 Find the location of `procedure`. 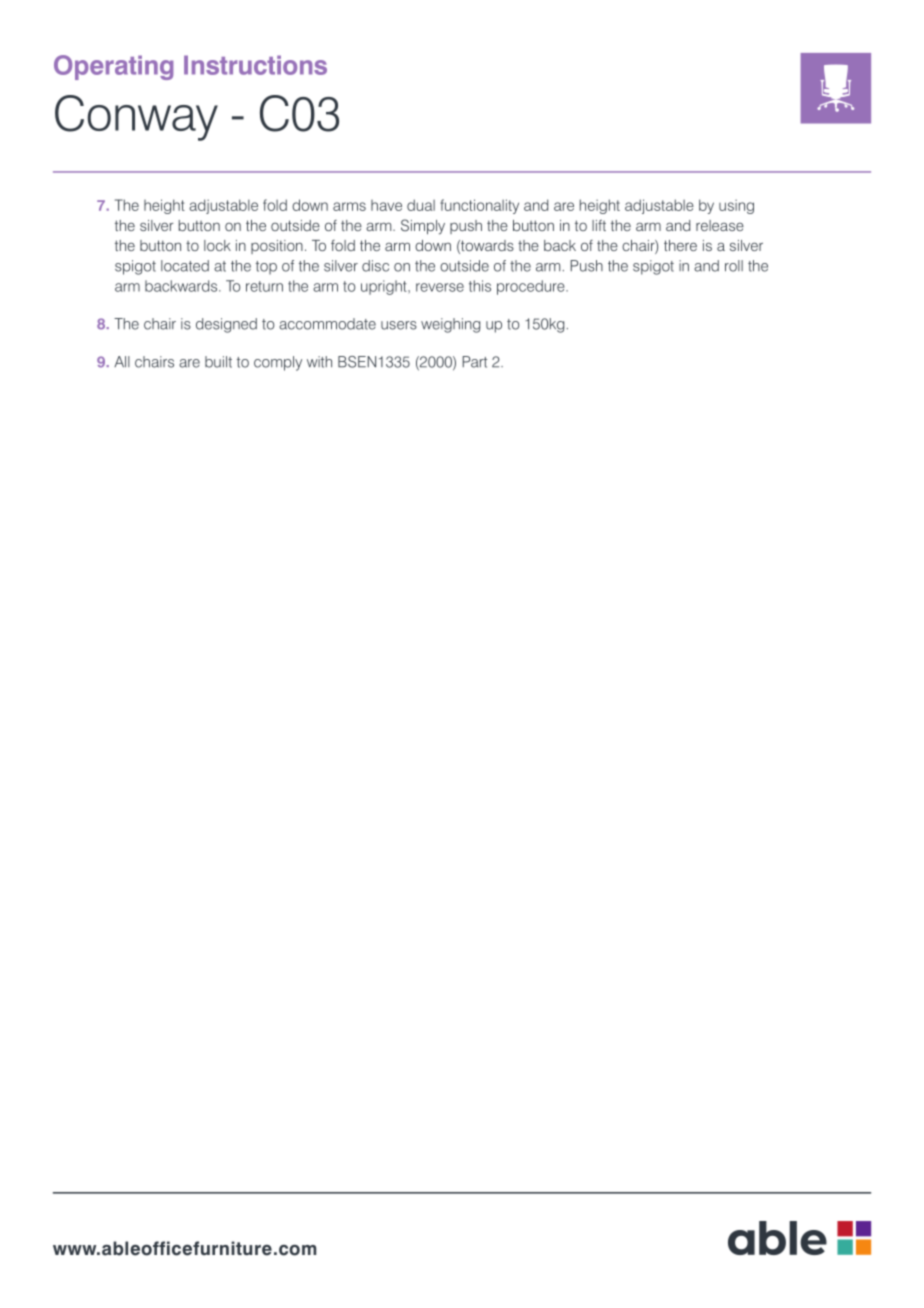

procedure is located at coordinates (532, 287).
